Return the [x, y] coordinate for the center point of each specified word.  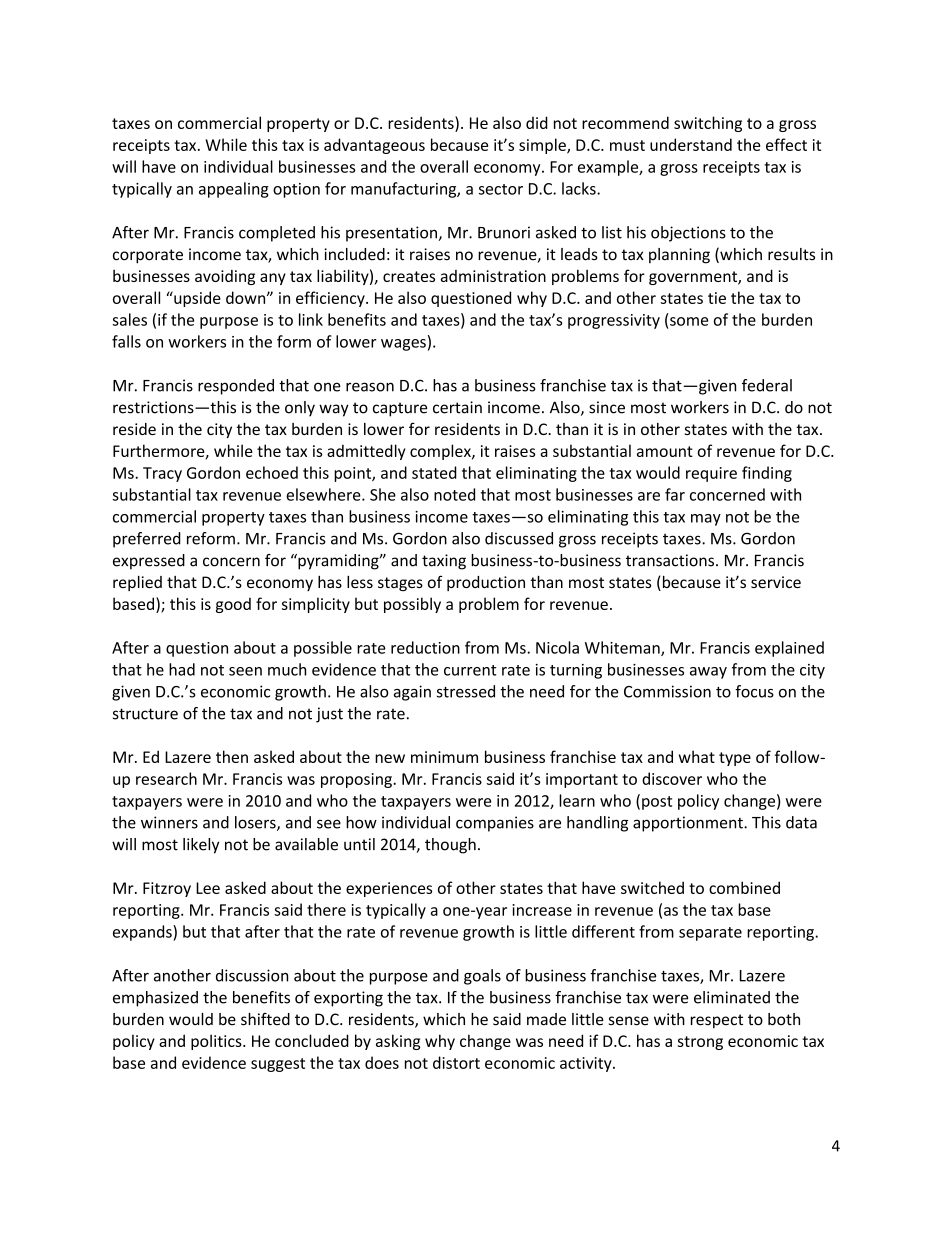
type [735, 759]
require [711, 474]
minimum [444, 757]
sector [501, 189]
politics [217, 1042]
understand [691, 144]
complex [441, 452]
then [232, 756]
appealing [234, 190]
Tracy [162, 474]
